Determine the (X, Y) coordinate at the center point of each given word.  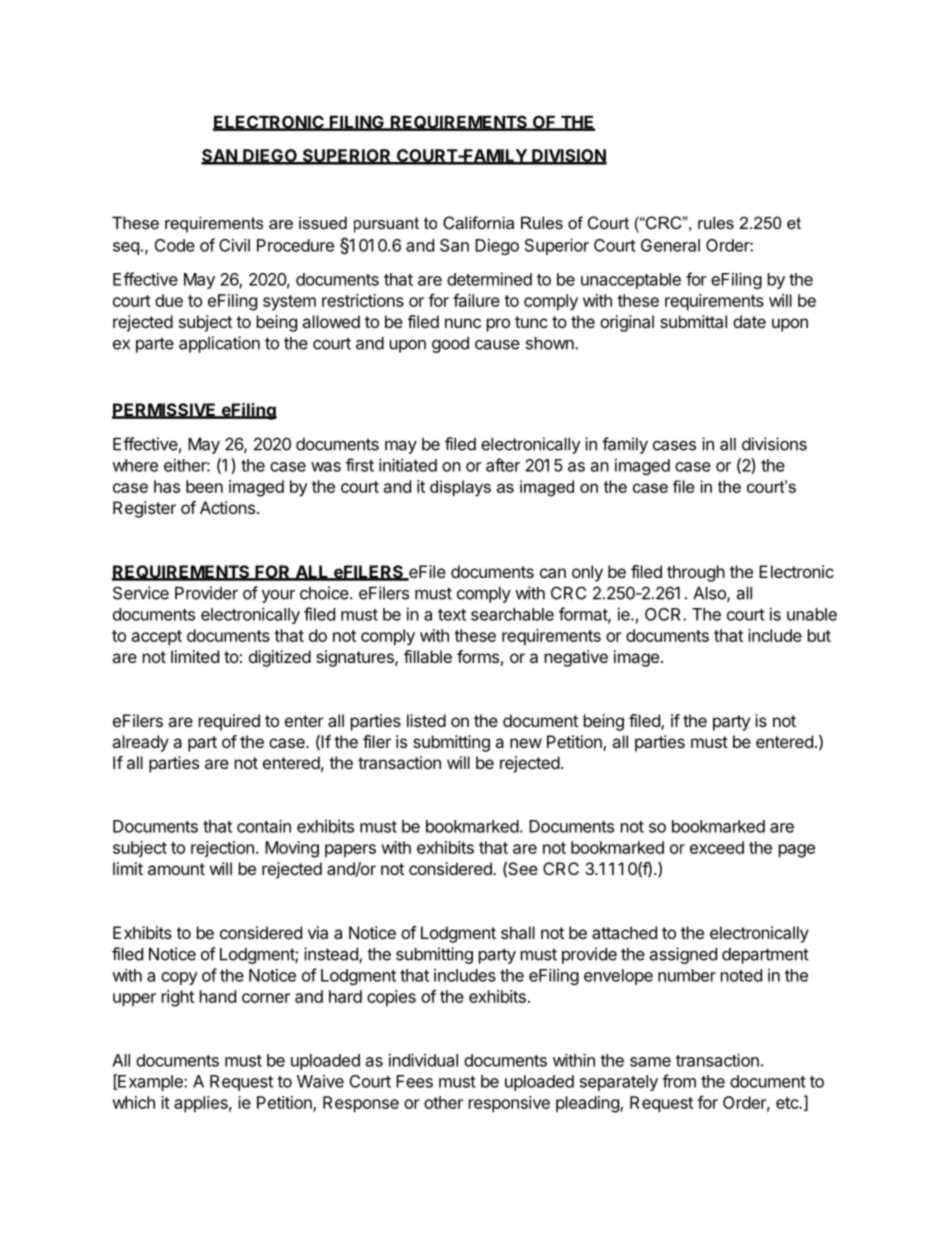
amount (176, 869)
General (670, 245)
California (478, 222)
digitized (280, 658)
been (204, 486)
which (133, 1102)
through (696, 573)
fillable (428, 656)
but (819, 635)
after (503, 465)
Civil (234, 245)
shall (518, 932)
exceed (717, 847)
